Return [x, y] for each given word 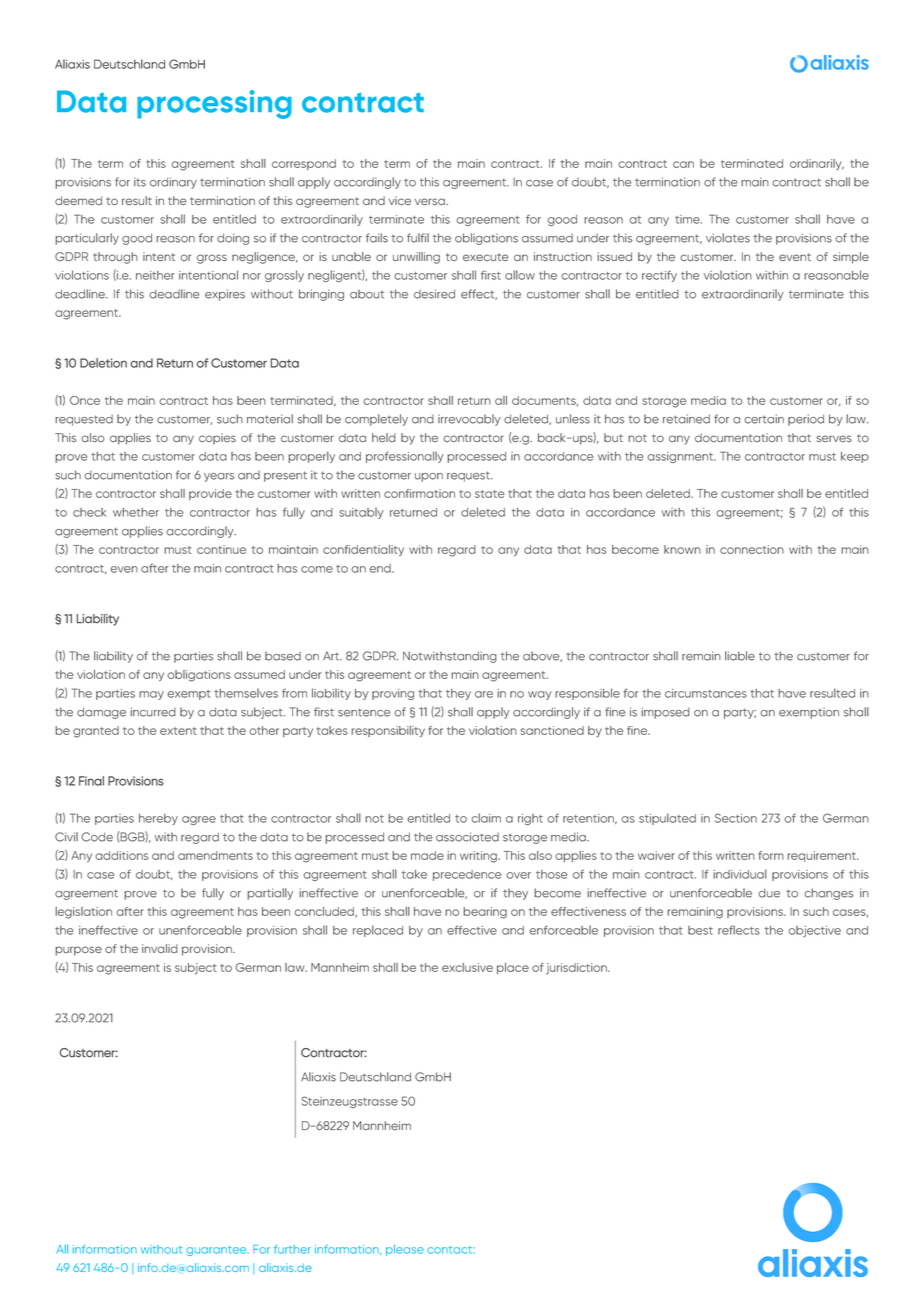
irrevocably [469, 420]
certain [764, 419]
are [484, 694]
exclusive [467, 967]
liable [740, 656]
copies [217, 438]
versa [431, 201]
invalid [160, 948]
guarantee [217, 1251]
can [683, 164]
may [151, 695]
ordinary [173, 183]
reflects [739, 930]
